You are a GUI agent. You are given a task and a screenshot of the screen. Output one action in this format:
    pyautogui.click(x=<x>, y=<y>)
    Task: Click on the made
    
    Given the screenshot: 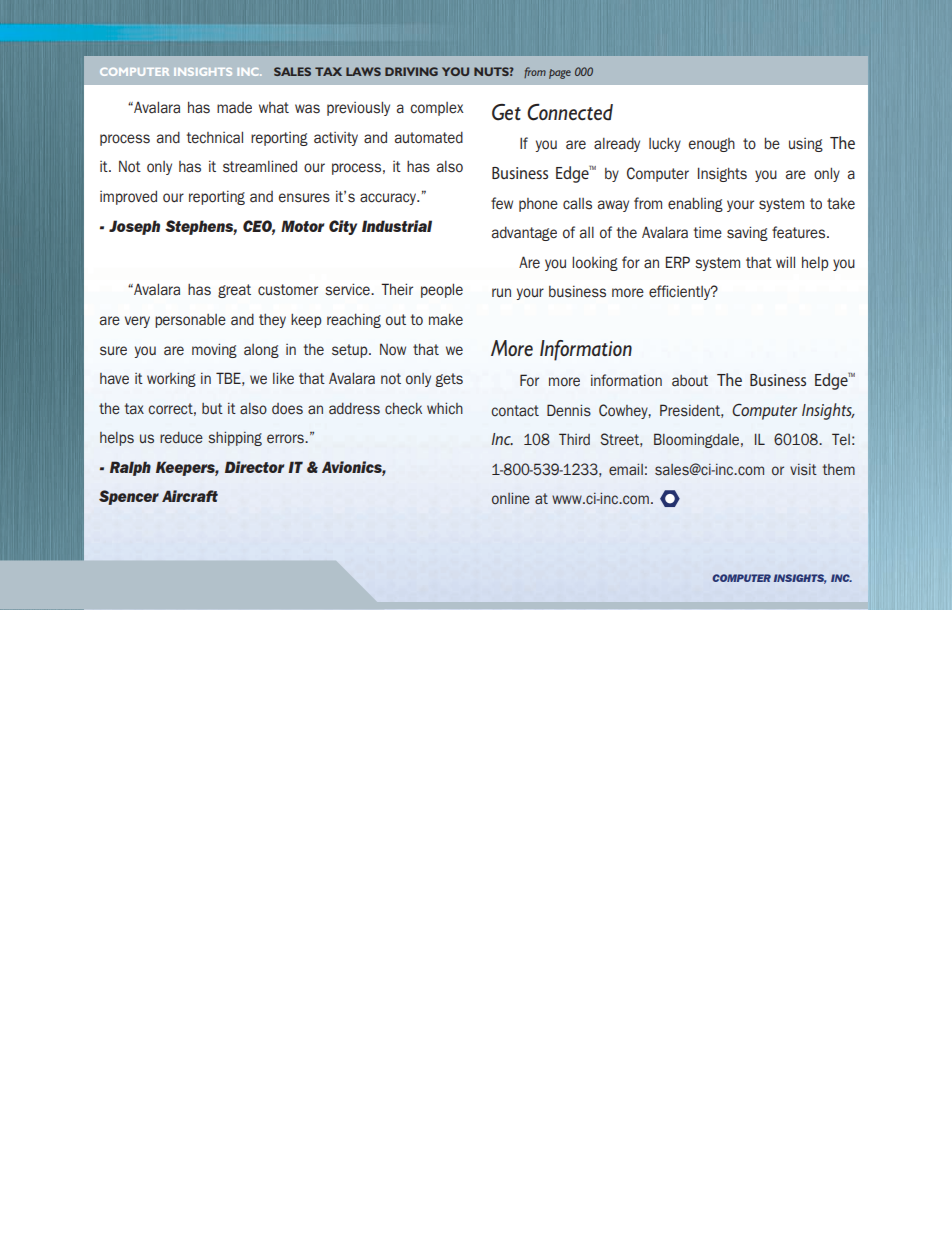 What is the action you would take?
    pyautogui.click(x=234, y=108)
